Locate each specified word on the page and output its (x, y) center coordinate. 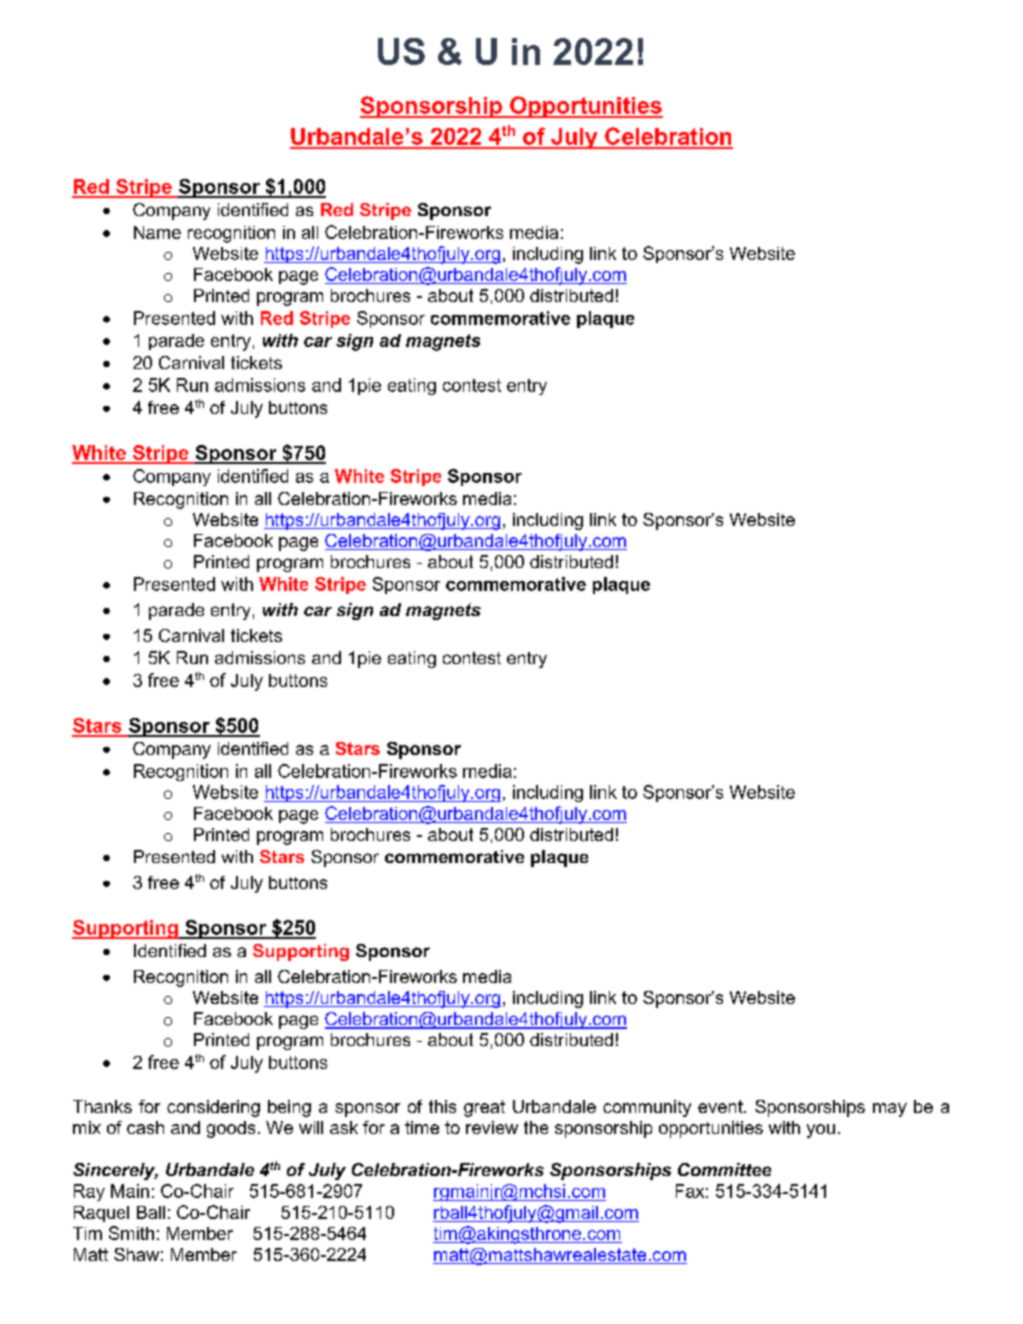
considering (213, 1108)
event (721, 1106)
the (536, 1127)
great (484, 1108)
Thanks (102, 1106)
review (492, 1127)
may (890, 1110)
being (289, 1108)
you (821, 1131)
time (422, 1127)
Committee (724, 1169)
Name (157, 232)
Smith (131, 1233)
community (647, 1108)
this (442, 1106)
